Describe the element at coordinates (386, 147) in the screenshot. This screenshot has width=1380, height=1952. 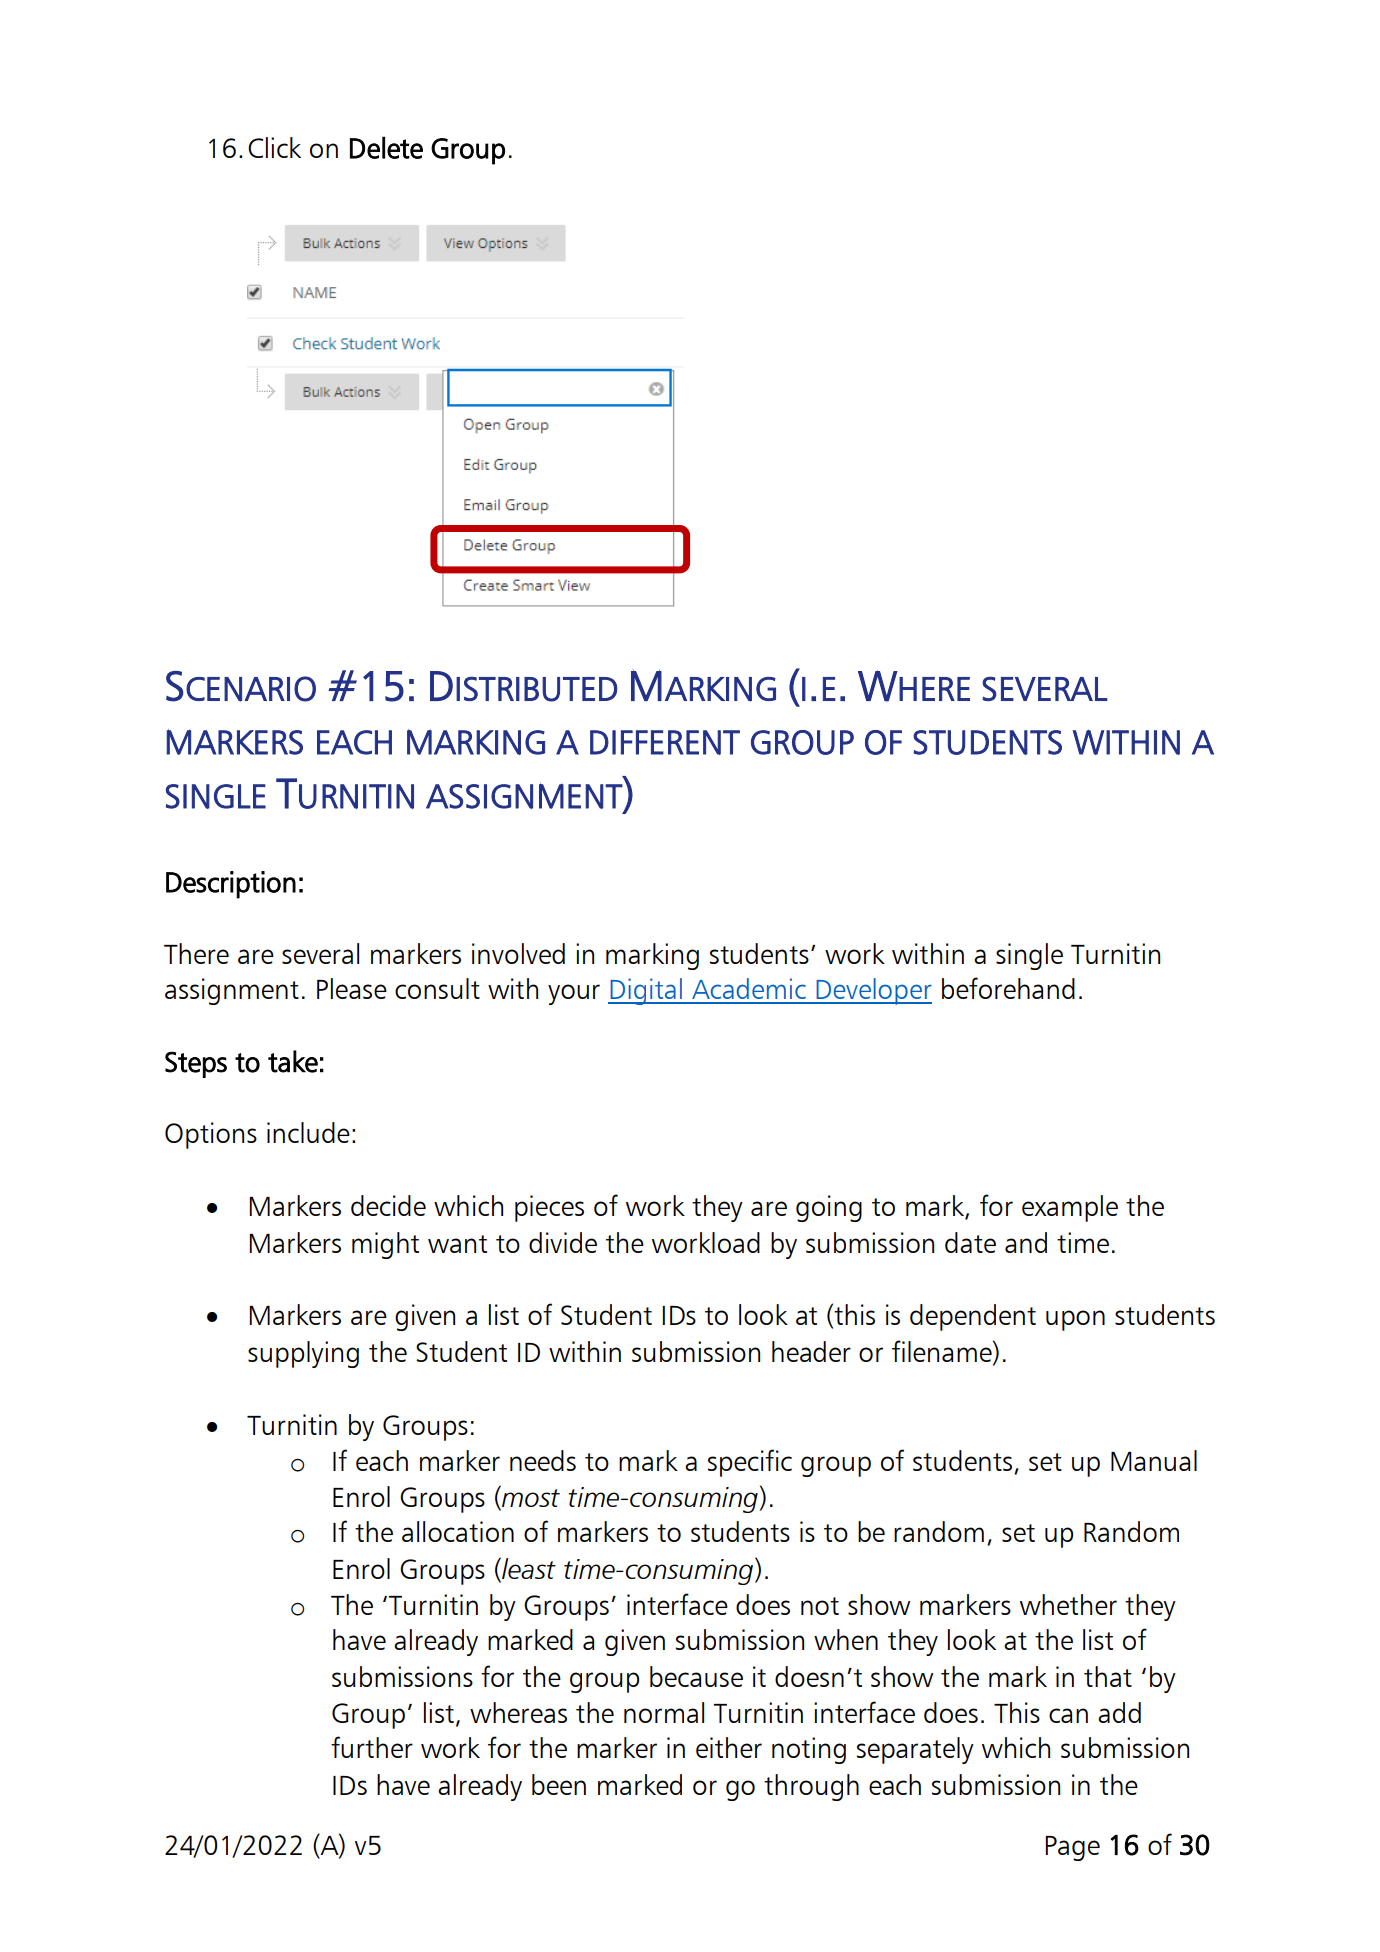
I see `Delete` at that location.
